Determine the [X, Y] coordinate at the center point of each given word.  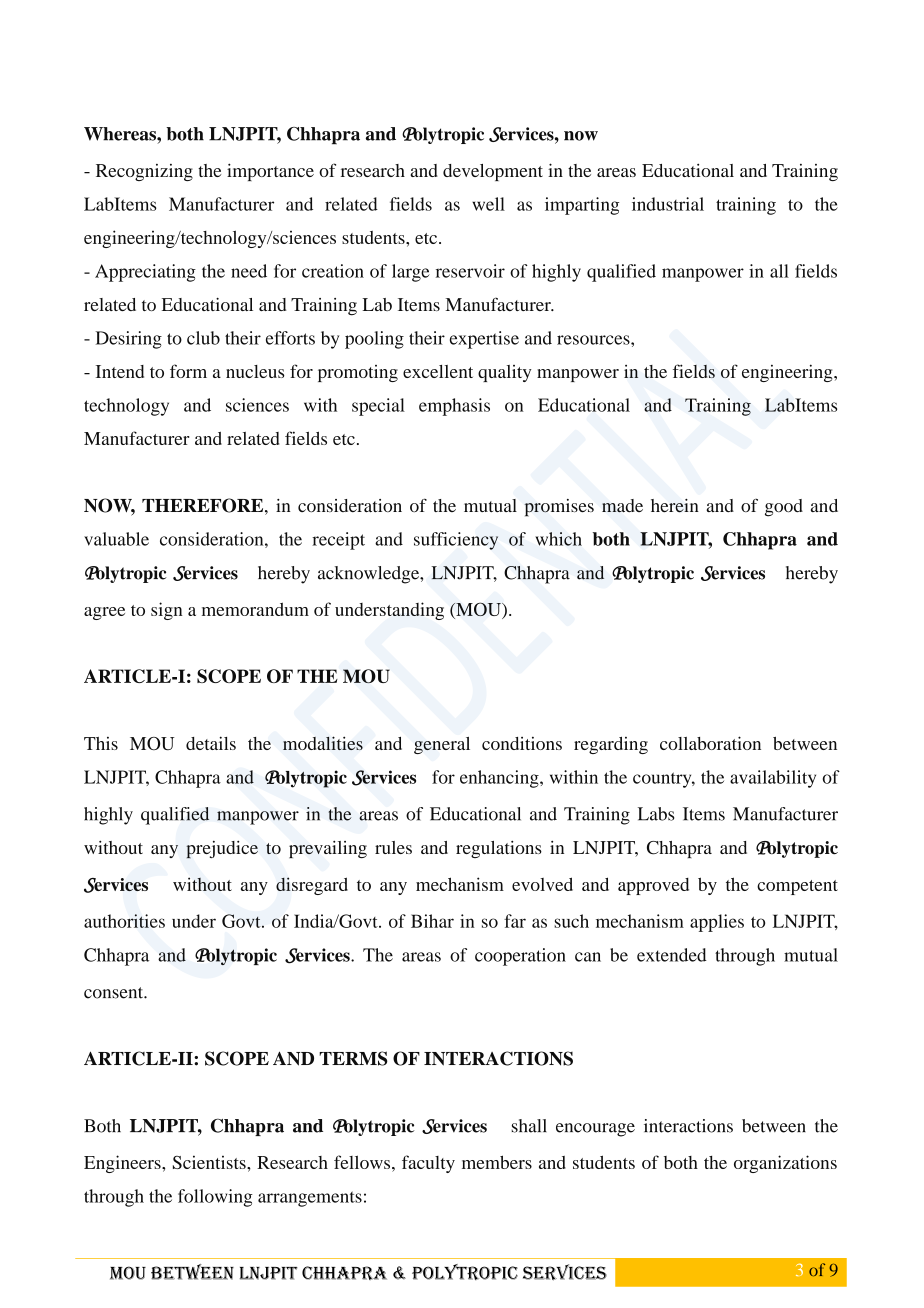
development [493, 172]
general [442, 745]
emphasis [454, 407]
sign [167, 611]
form [188, 371]
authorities [124, 921]
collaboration [710, 743]
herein [675, 506]
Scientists [210, 1162]
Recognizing [144, 172]
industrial [668, 204]
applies [717, 923]
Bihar [432, 921]
